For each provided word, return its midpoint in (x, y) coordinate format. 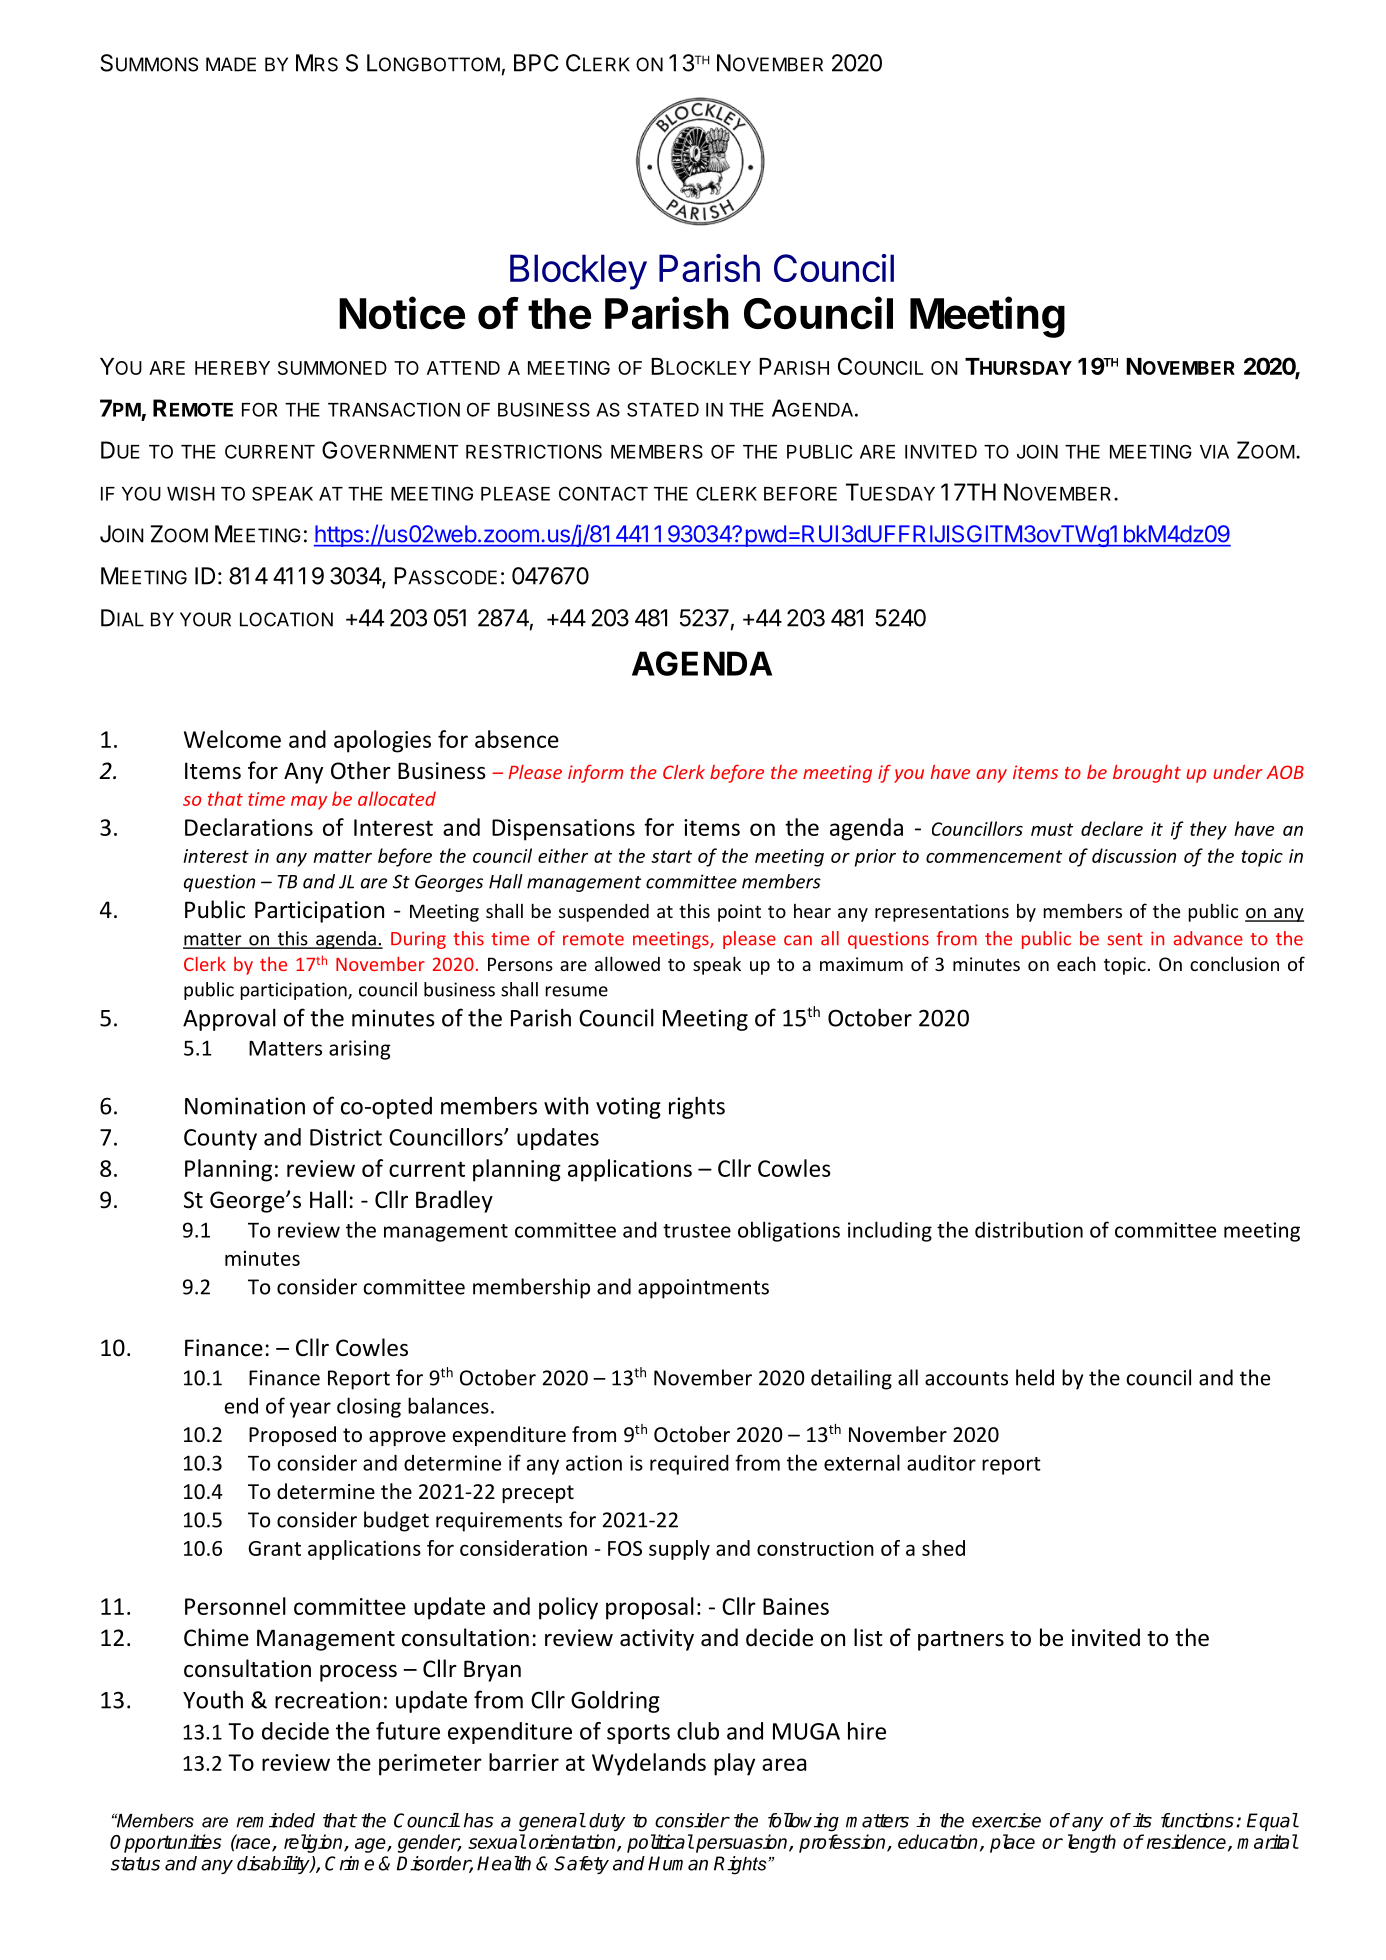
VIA (1214, 452)
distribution (1029, 1229)
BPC (536, 63)
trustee (697, 1231)
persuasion (743, 1843)
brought (1147, 774)
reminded (275, 1820)
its (1142, 1820)
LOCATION (286, 619)
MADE (231, 64)
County (220, 1139)
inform (595, 774)
